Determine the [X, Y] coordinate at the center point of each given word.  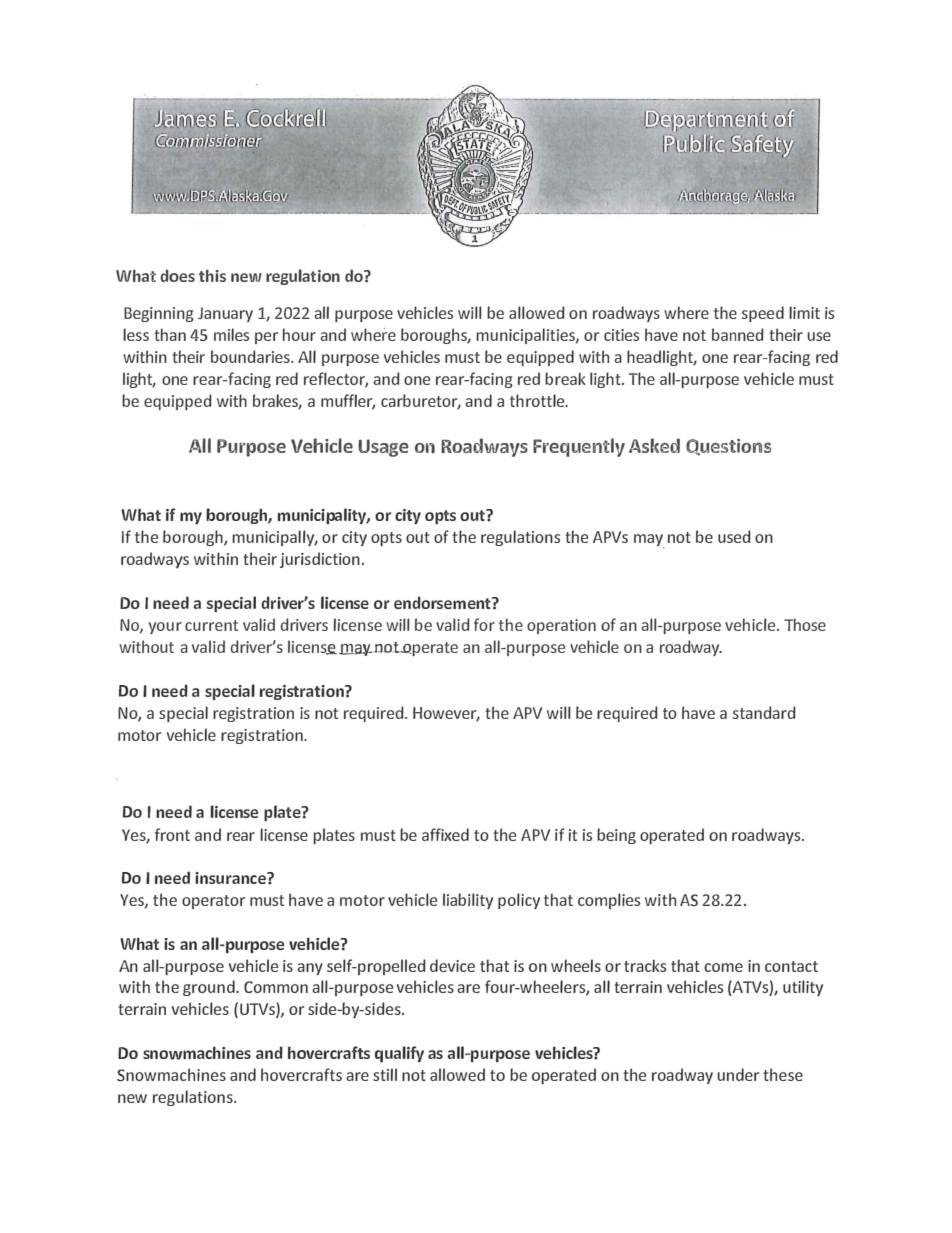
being [616, 836]
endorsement [443, 602]
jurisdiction [320, 560]
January [225, 314]
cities [621, 335]
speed [763, 314]
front [172, 834]
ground [210, 988]
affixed [445, 834]
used [734, 536]
